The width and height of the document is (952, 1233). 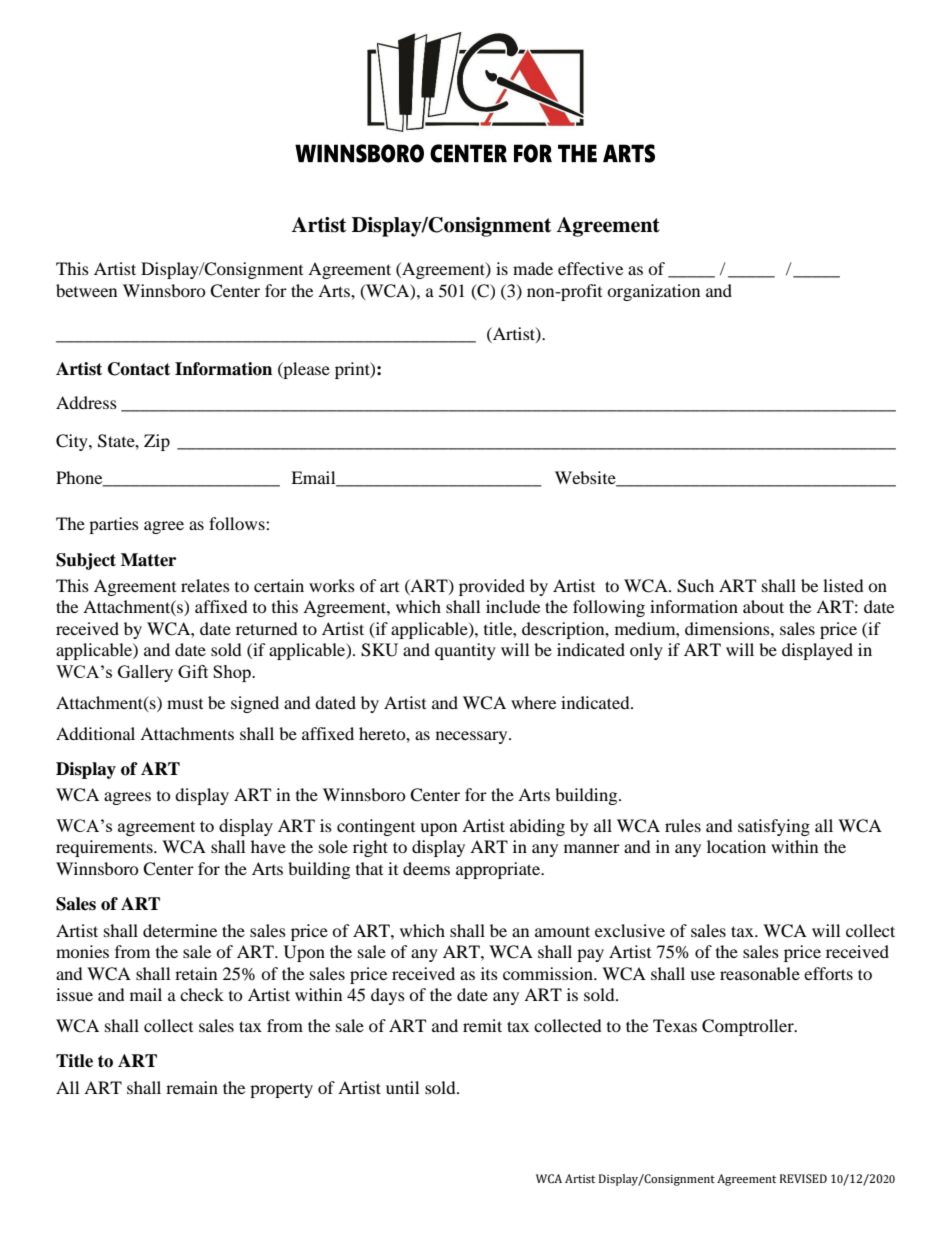 What do you see at coordinates (148, 560) in the document?
I see `Matter` at bounding box center [148, 560].
